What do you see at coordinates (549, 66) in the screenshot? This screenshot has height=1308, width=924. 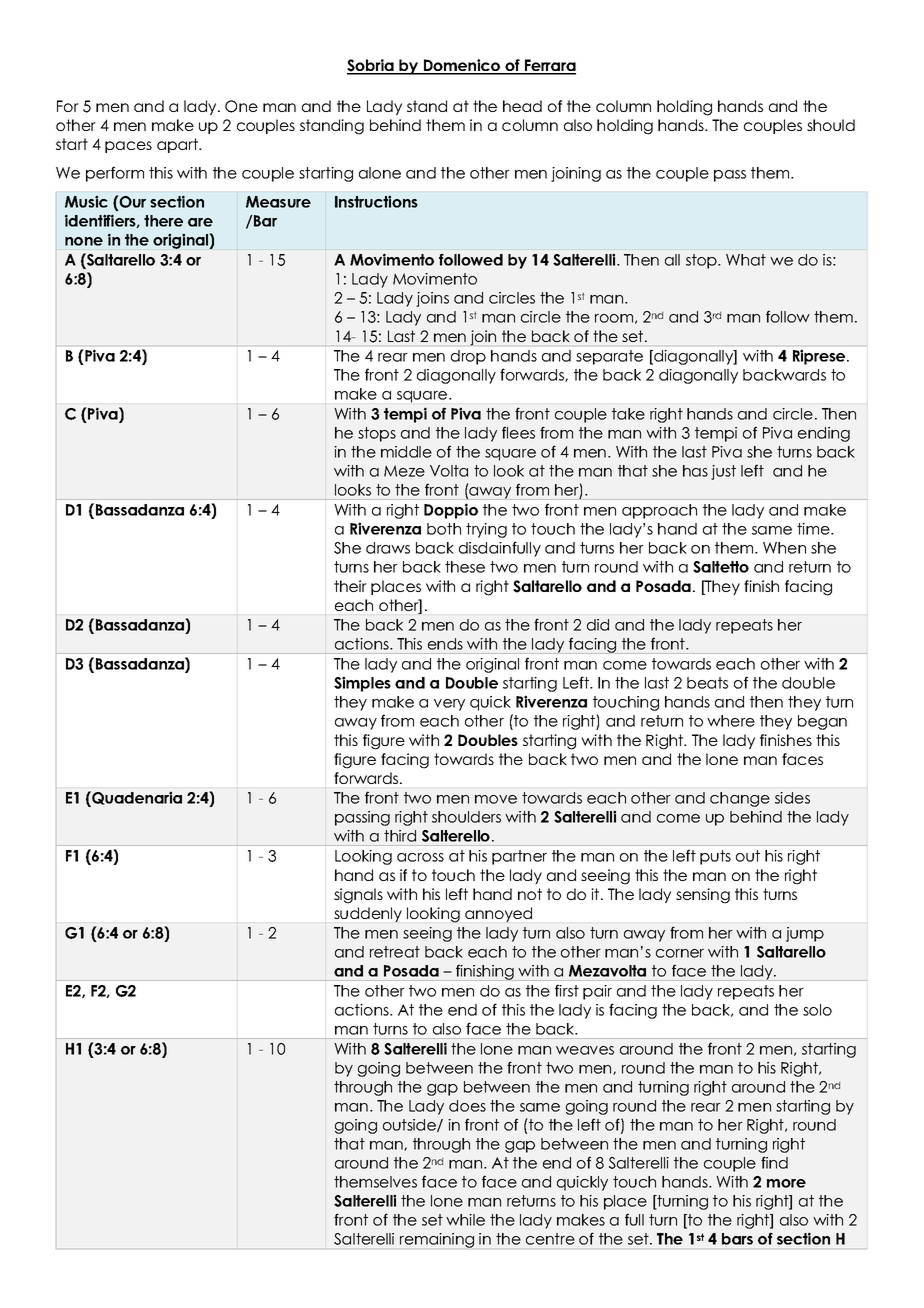 I see `Ferrara` at bounding box center [549, 66].
